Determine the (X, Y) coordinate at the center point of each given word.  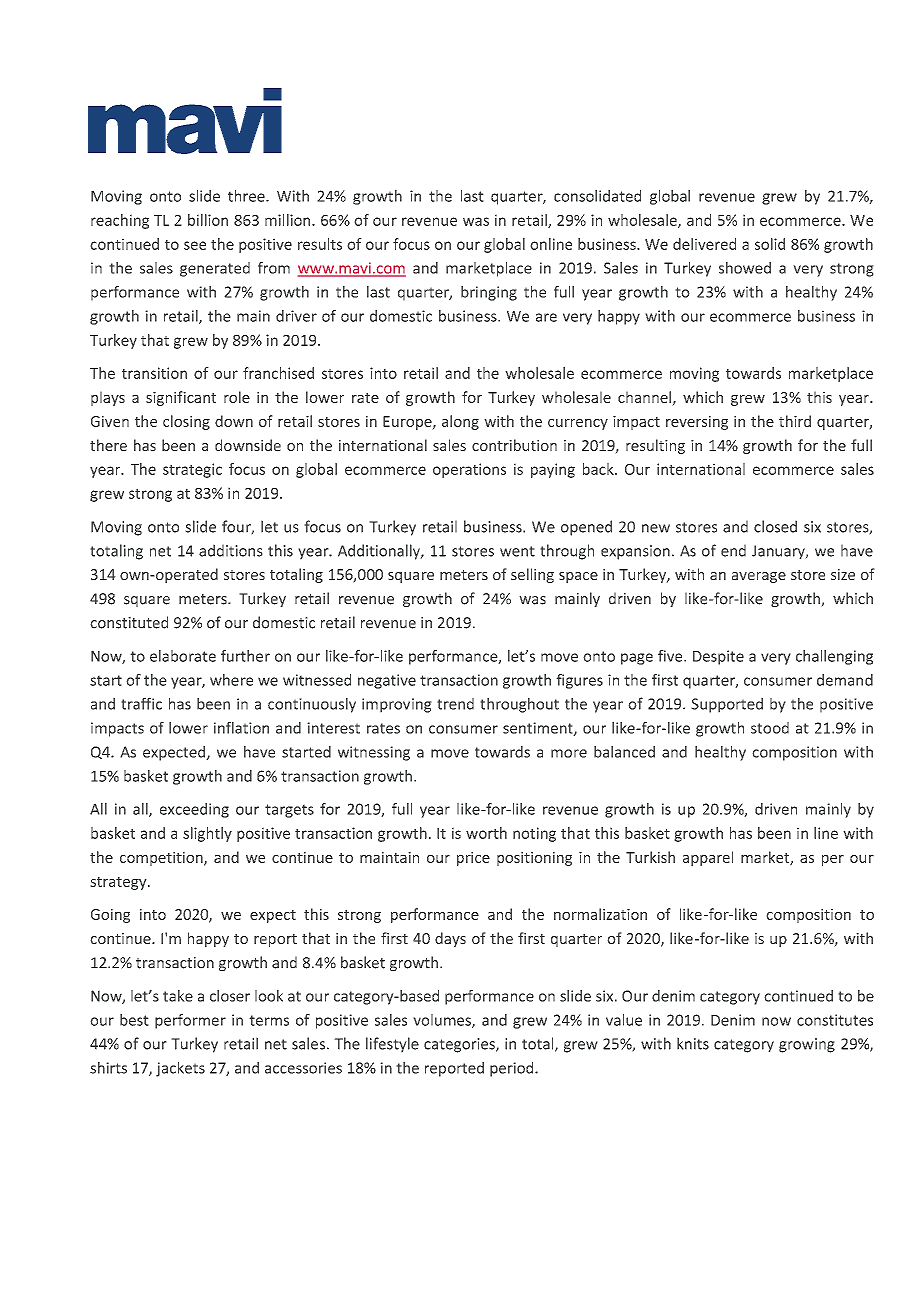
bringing (489, 293)
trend (455, 704)
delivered (704, 244)
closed (775, 526)
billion (208, 220)
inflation (241, 728)
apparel (708, 858)
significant (181, 398)
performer (190, 1021)
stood (770, 728)
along (460, 422)
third (795, 421)
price (473, 859)
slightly (207, 834)
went (517, 551)
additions (231, 550)
